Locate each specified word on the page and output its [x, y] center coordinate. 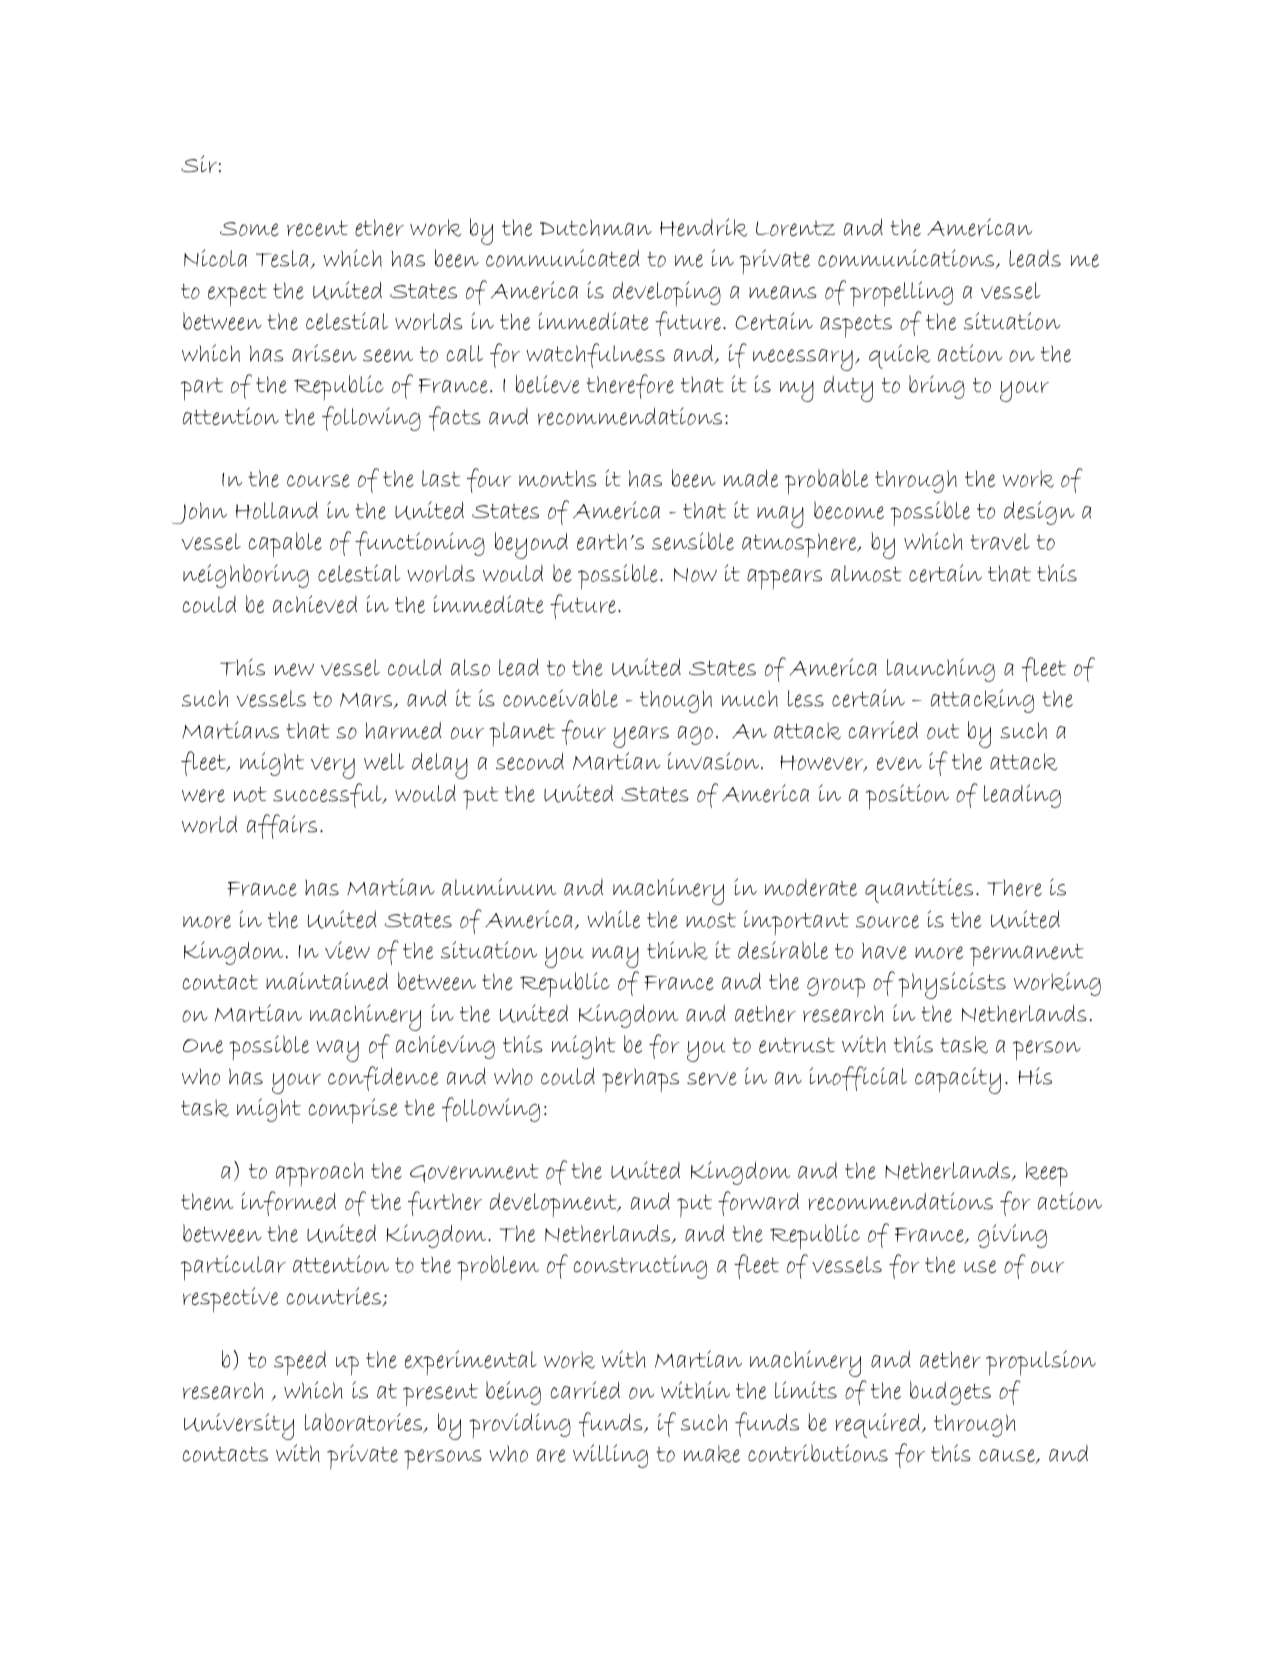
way [337, 1051]
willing [610, 1456]
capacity [958, 1080]
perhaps [640, 1080]
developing [667, 293]
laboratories [365, 1423]
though [676, 701]
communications [907, 259]
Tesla [283, 259]
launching [941, 670]
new [294, 669]
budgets [950, 1393]
